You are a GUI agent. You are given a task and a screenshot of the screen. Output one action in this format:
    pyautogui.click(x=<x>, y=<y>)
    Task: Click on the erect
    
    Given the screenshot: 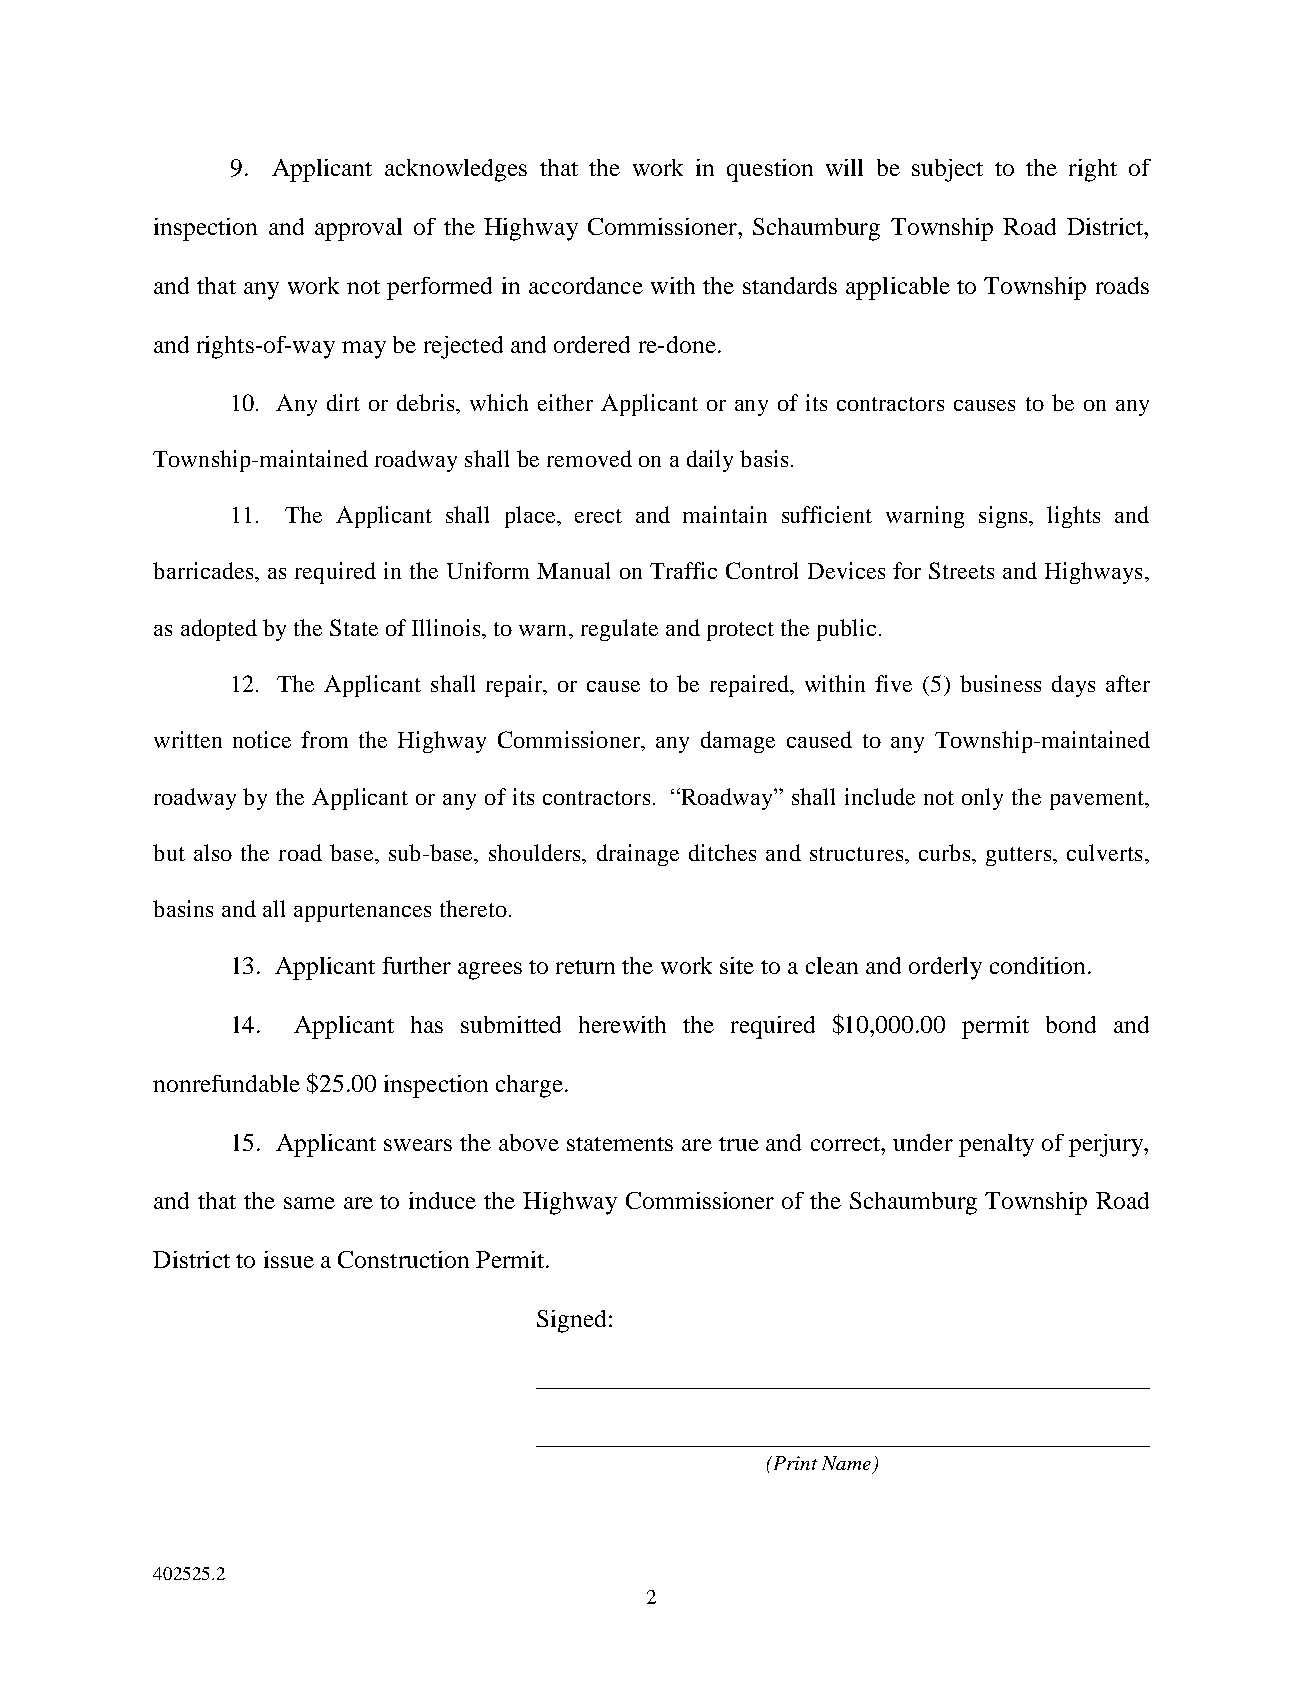 What is the action you would take?
    pyautogui.click(x=598, y=516)
